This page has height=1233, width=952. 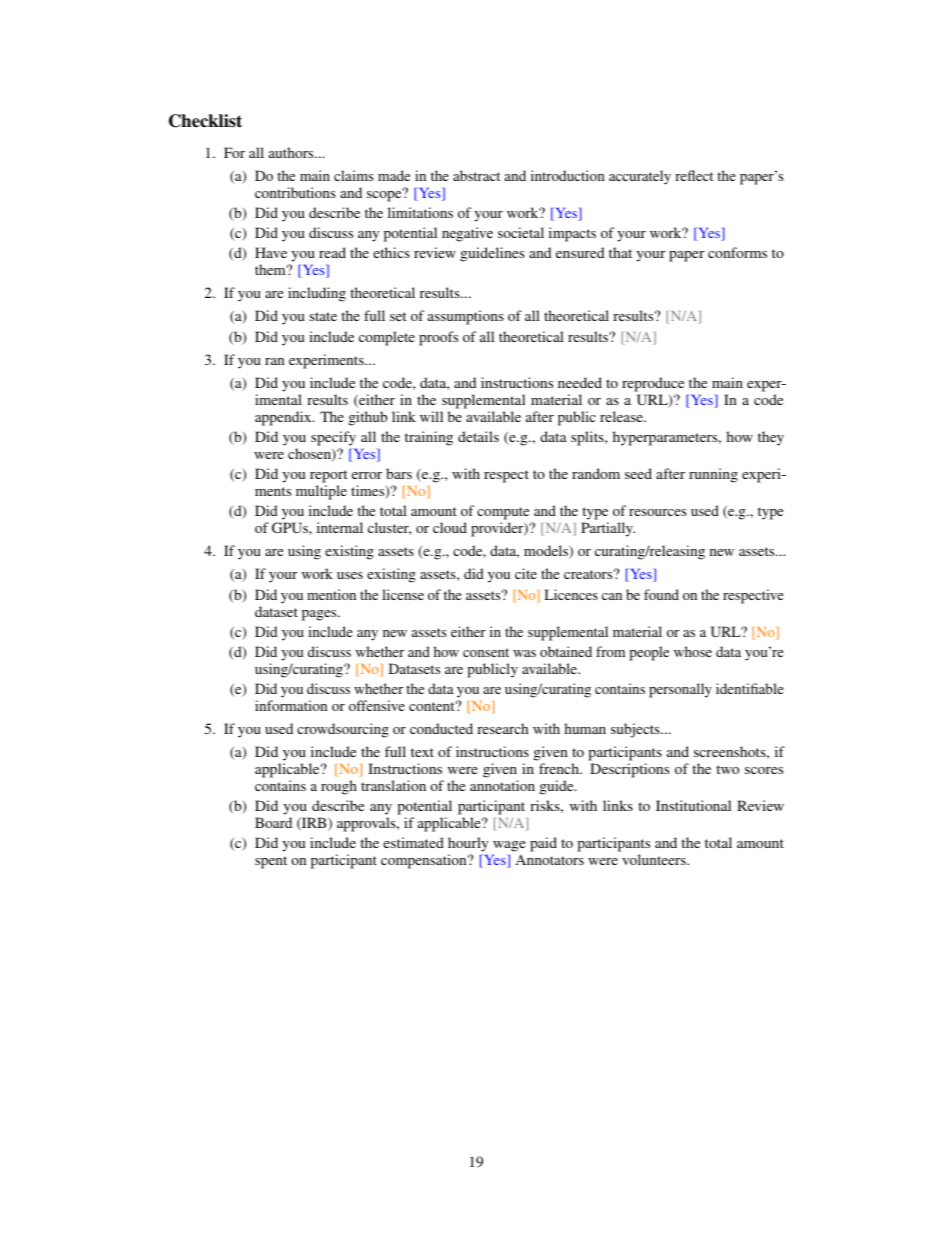 What do you see at coordinates (694, 175) in the page?
I see `reflect` at bounding box center [694, 175].
